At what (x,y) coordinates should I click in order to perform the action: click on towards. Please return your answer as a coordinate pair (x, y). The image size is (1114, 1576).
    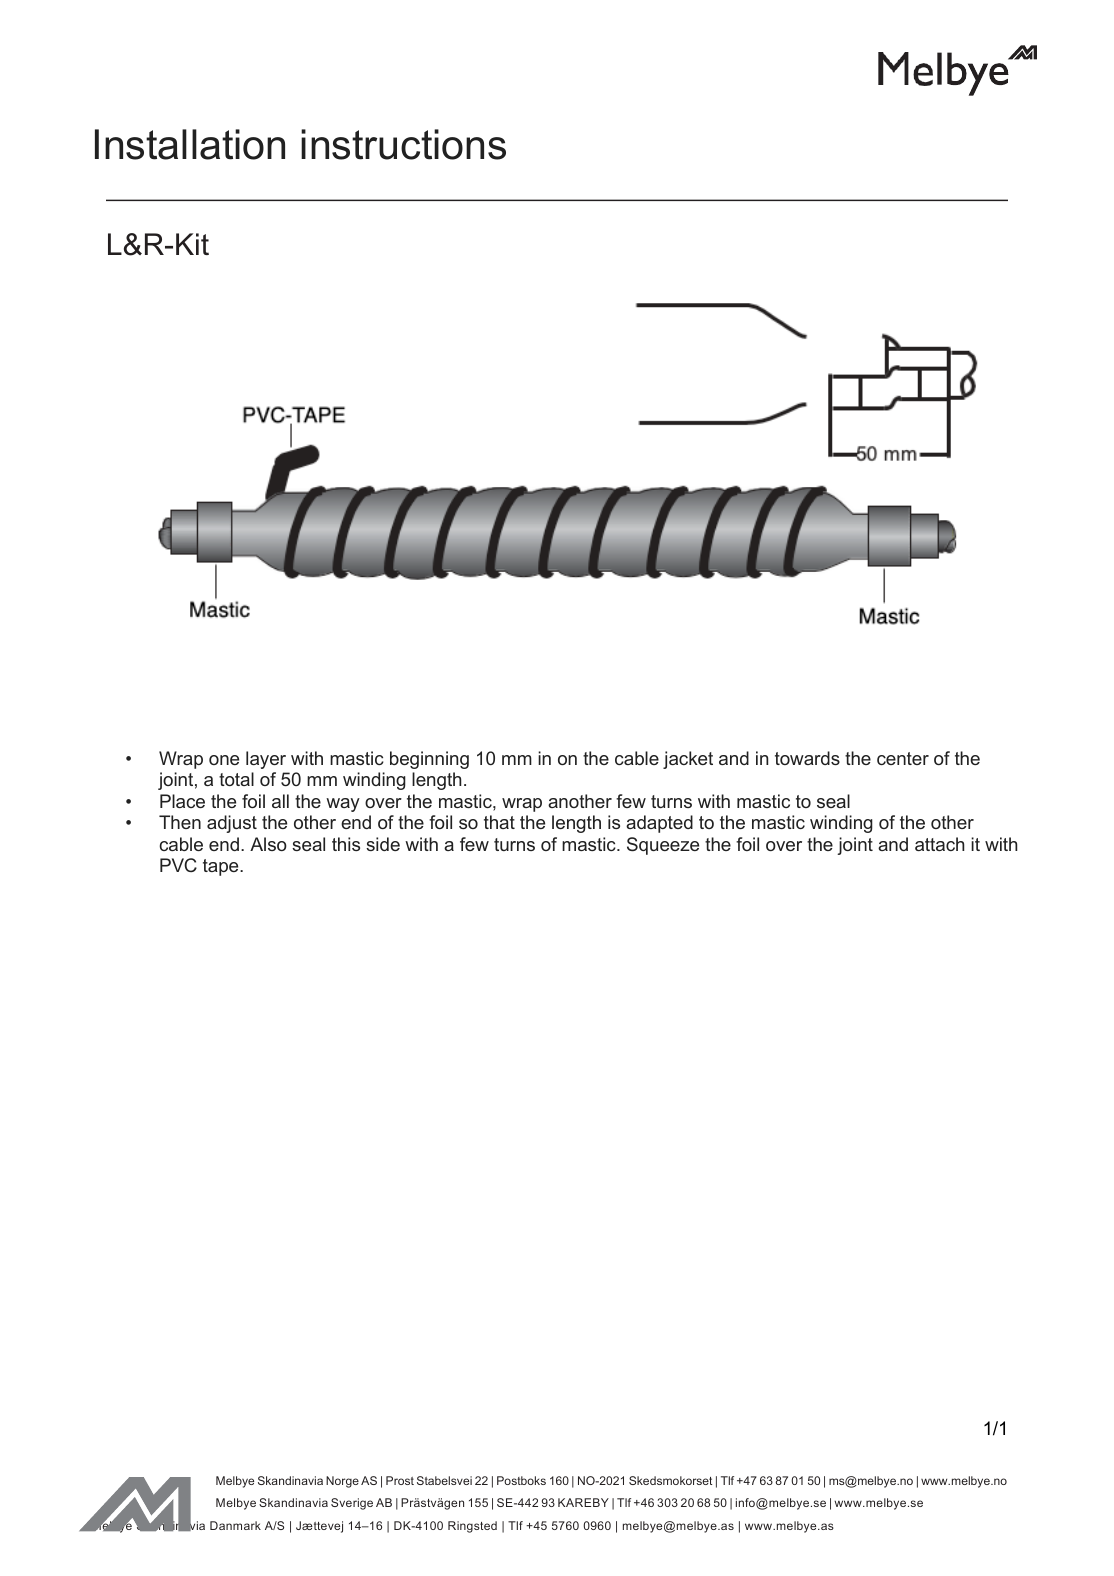
    Looking at the image, I should click on (807, 758).
